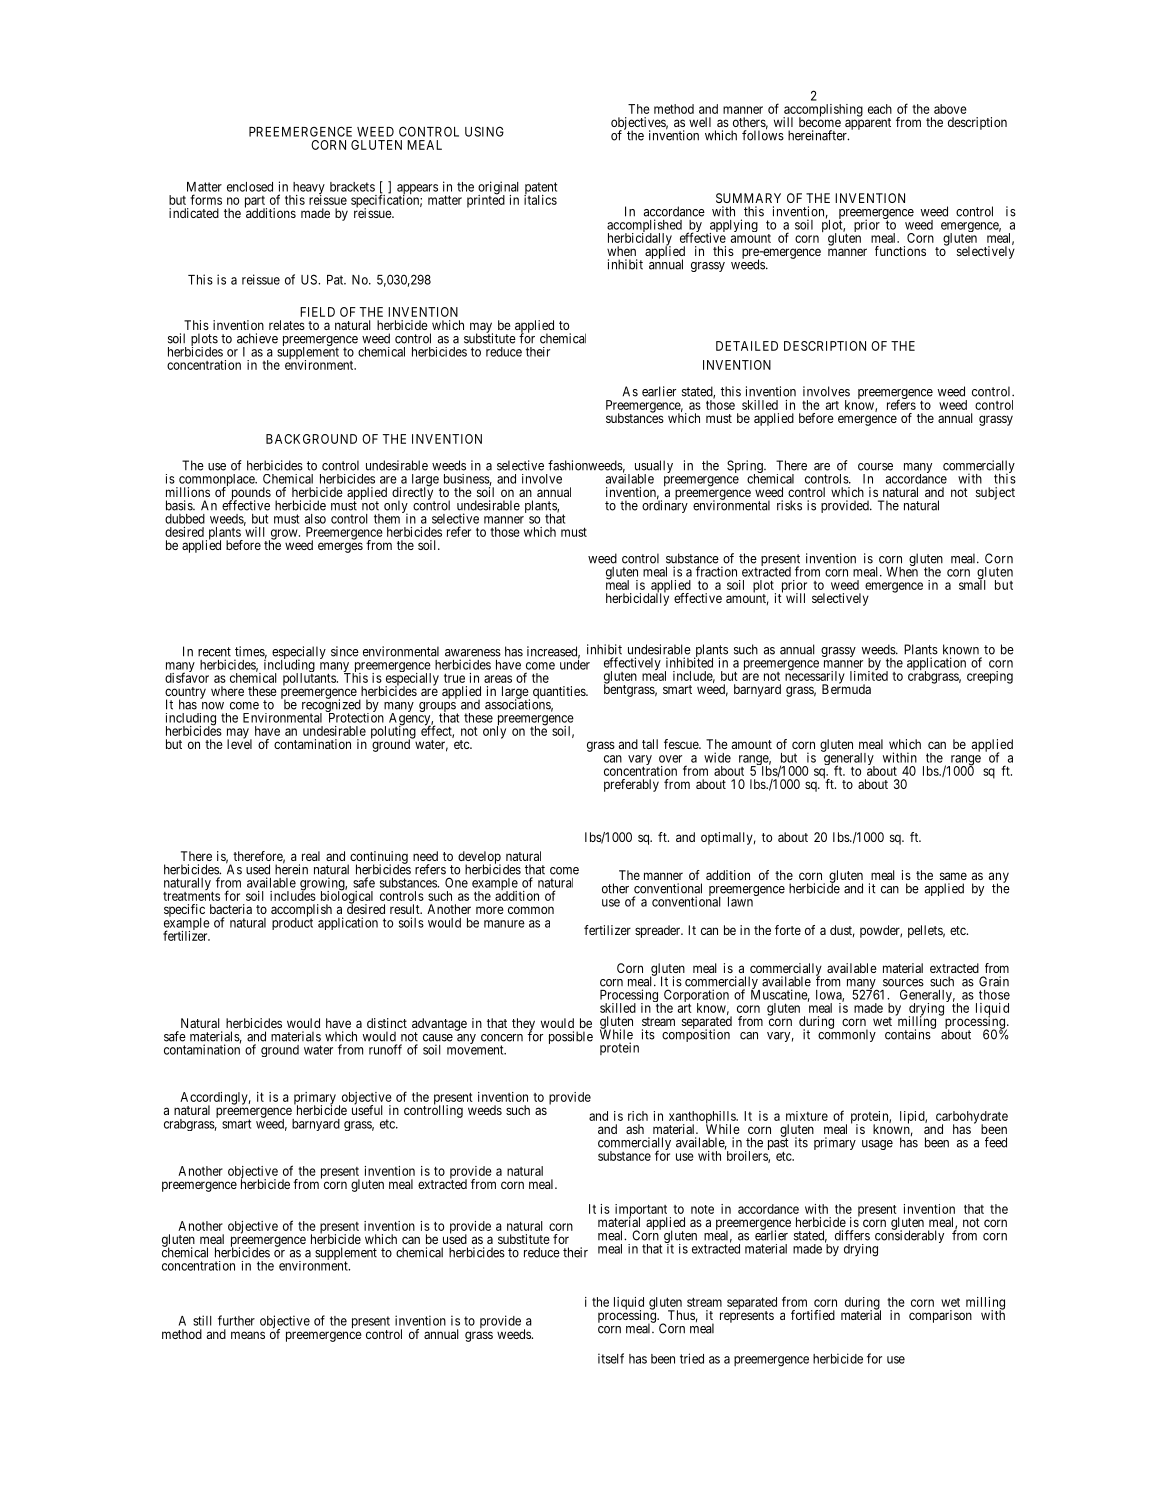  What do you see at coordinates (875, 467) in the screenshot?
I see `course` at bounding box center [875, 467].
